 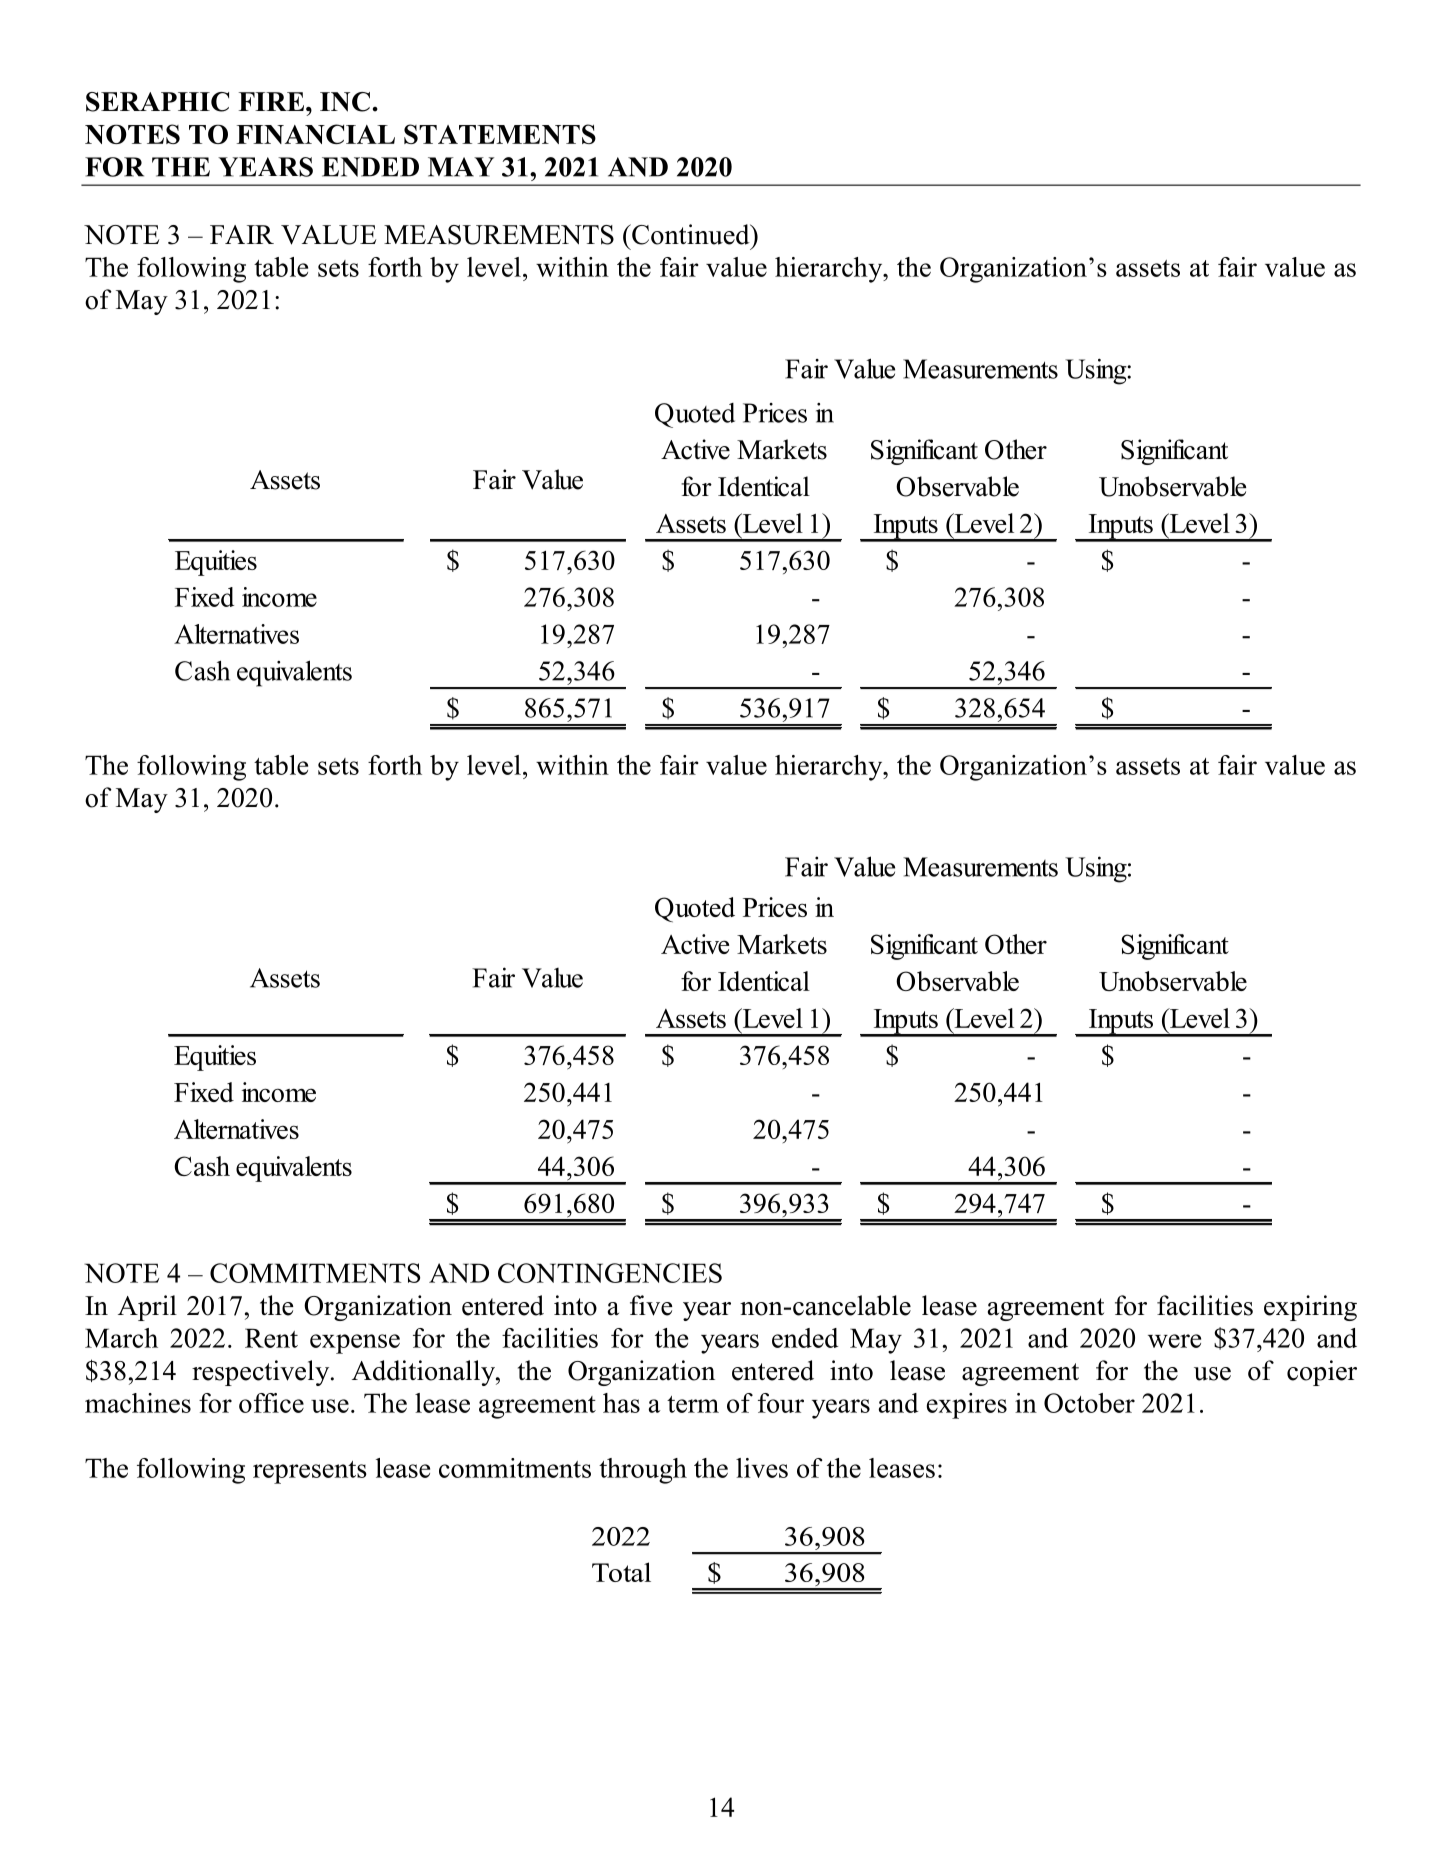 What do you see at coordinates (1089, 1403) in the page?
I see `October` at bounding box center [1089, 1403].
